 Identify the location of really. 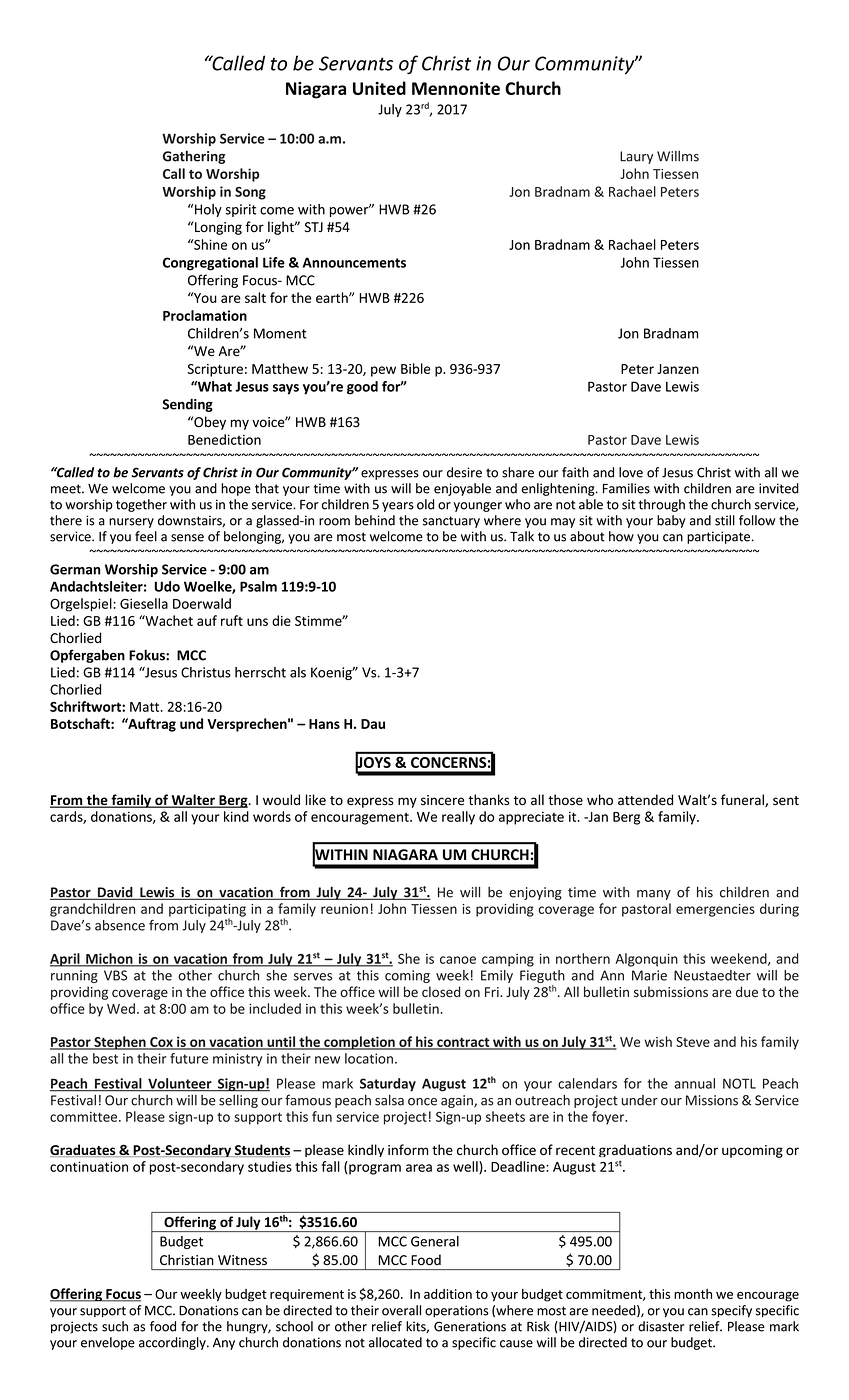
(458, 818).
